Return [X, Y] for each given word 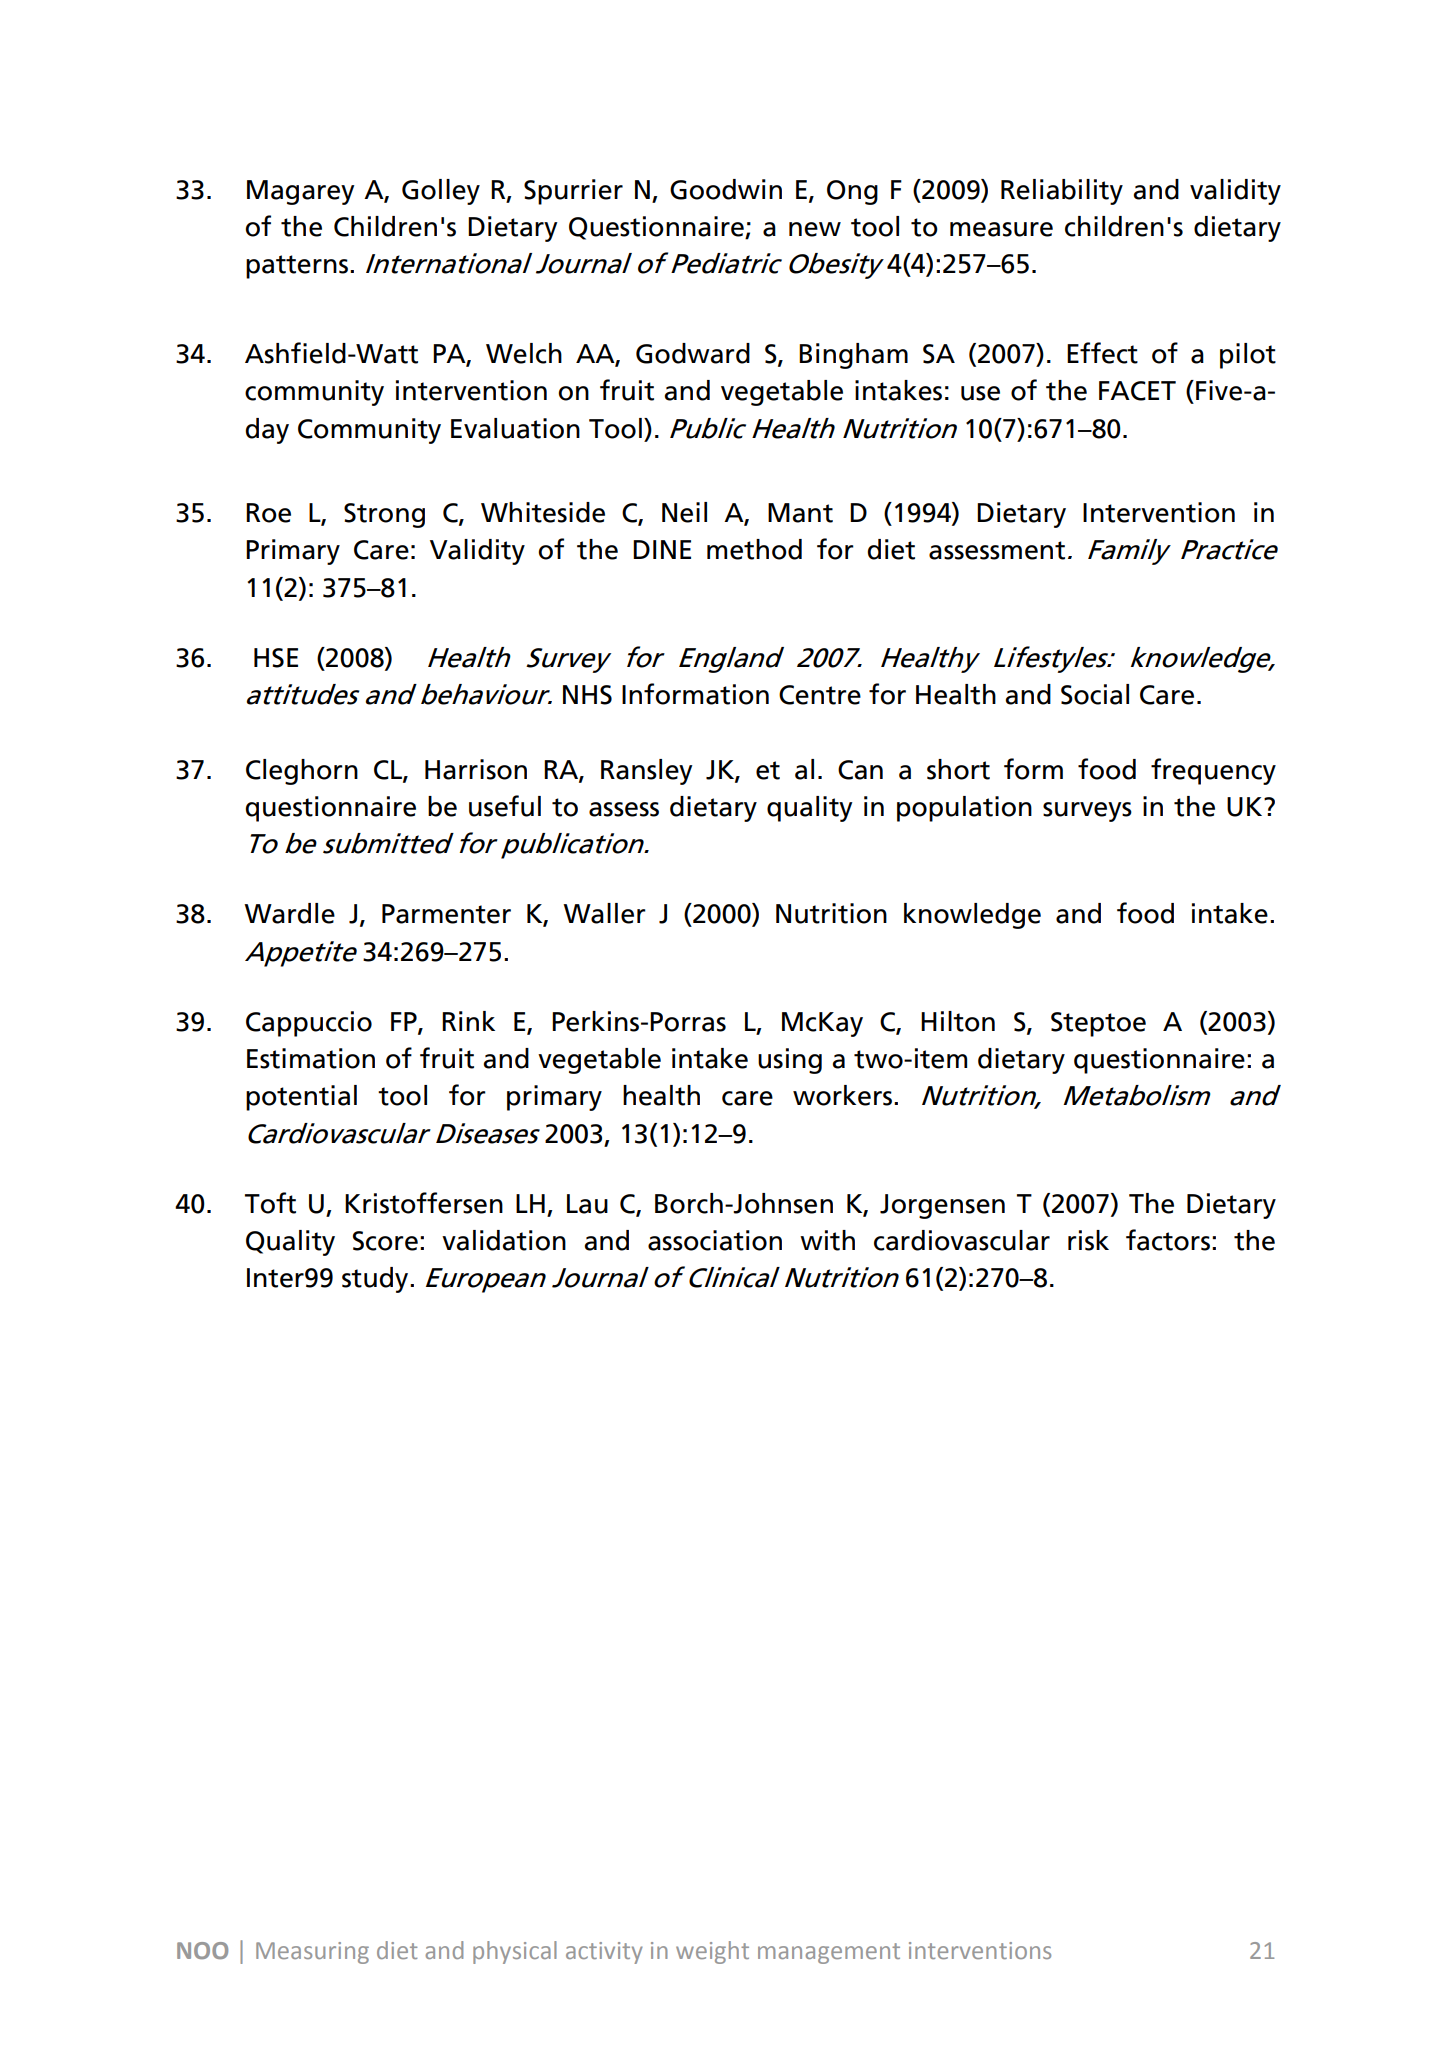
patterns [298, 267]
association [715, 1240]
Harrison [476, 769]
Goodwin [726, 189]
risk [1088, 1240]
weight [712, 1952]
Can [860, 770]
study [376, 1280]
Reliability [1062, 192]
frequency [1213, 771]
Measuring [312, 1953]
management [829, 1953]
